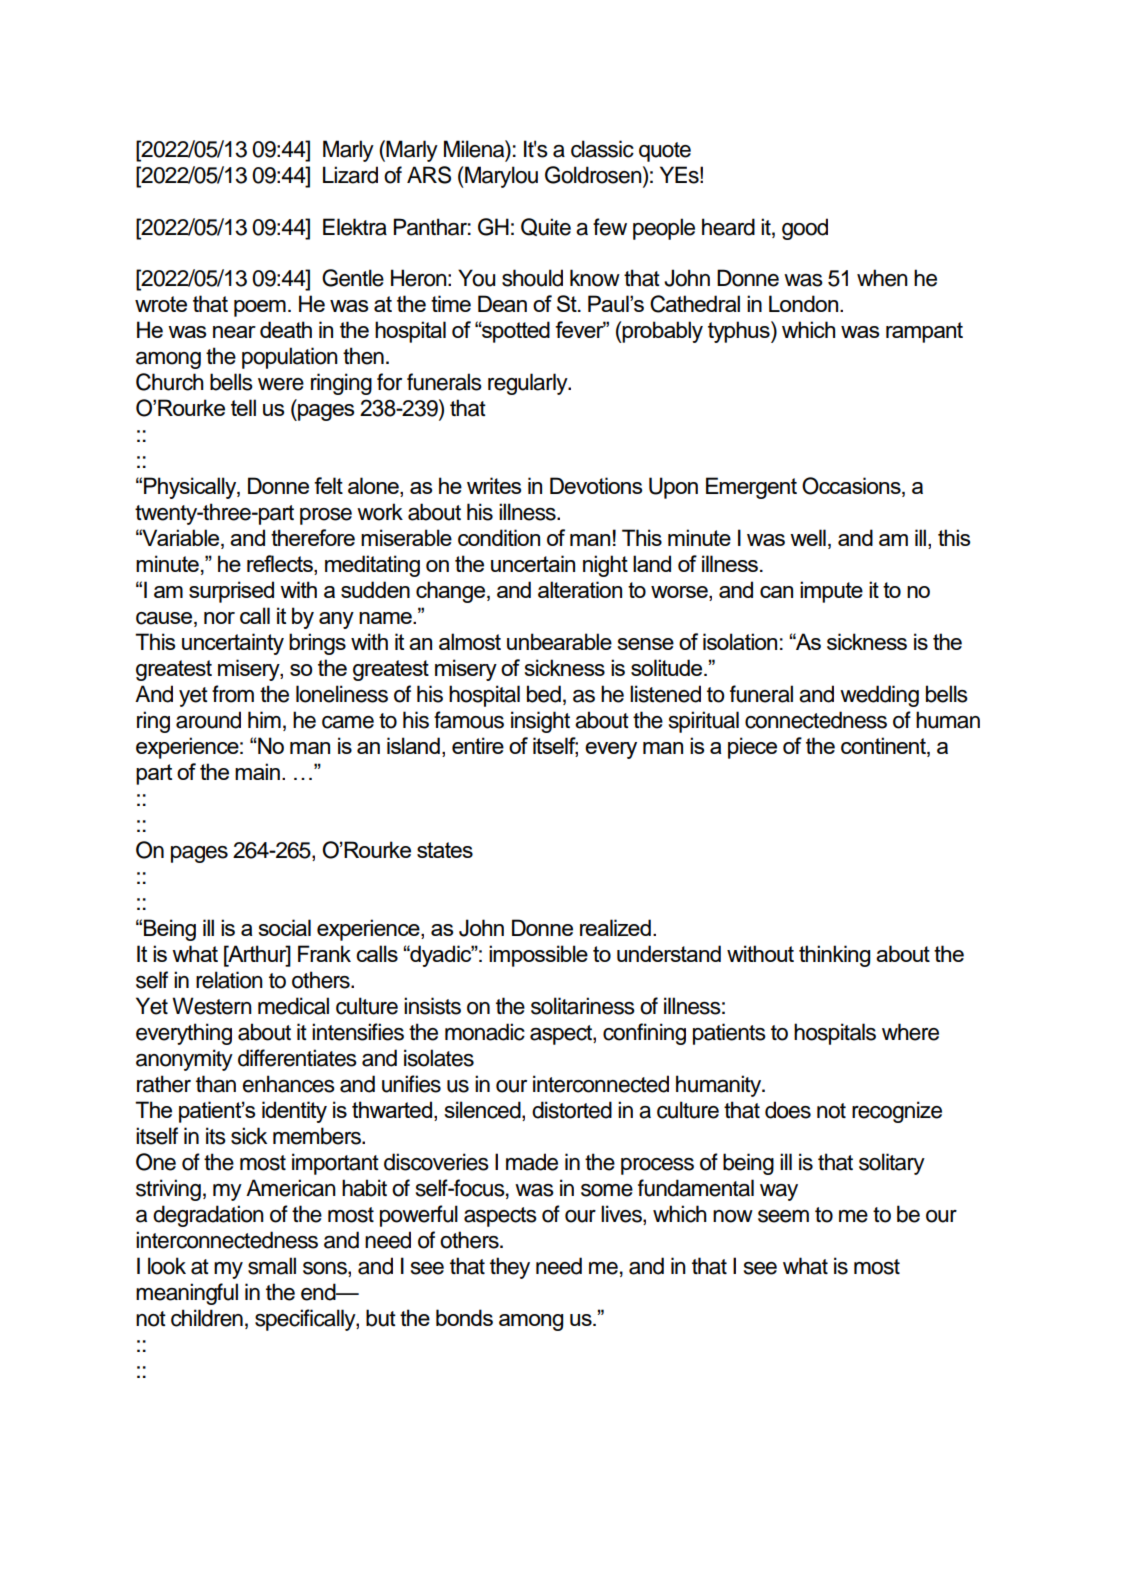 The height and width of the document is (1585, 1121). I want to click on reflects, so click(281, 565).
